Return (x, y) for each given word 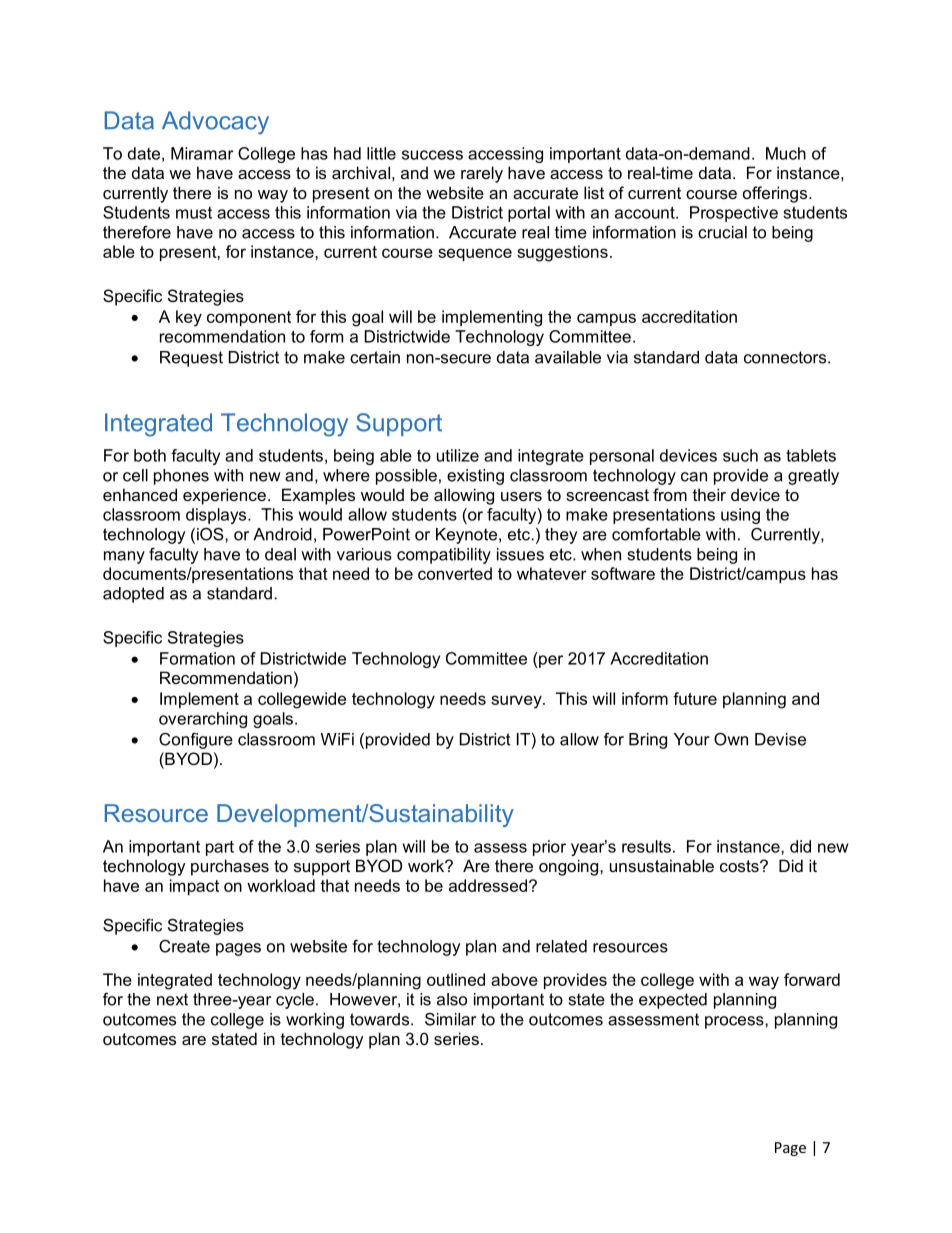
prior (549, 848)
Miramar (202, 153)
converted (455, 573)
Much (786, 153)
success (432, 155)
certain (375, 357)
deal (280, 554)
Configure (196, 741)
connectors (785, 357)
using (740, 516)
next (172, 999)
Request (191, 359)
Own (731, 739)
